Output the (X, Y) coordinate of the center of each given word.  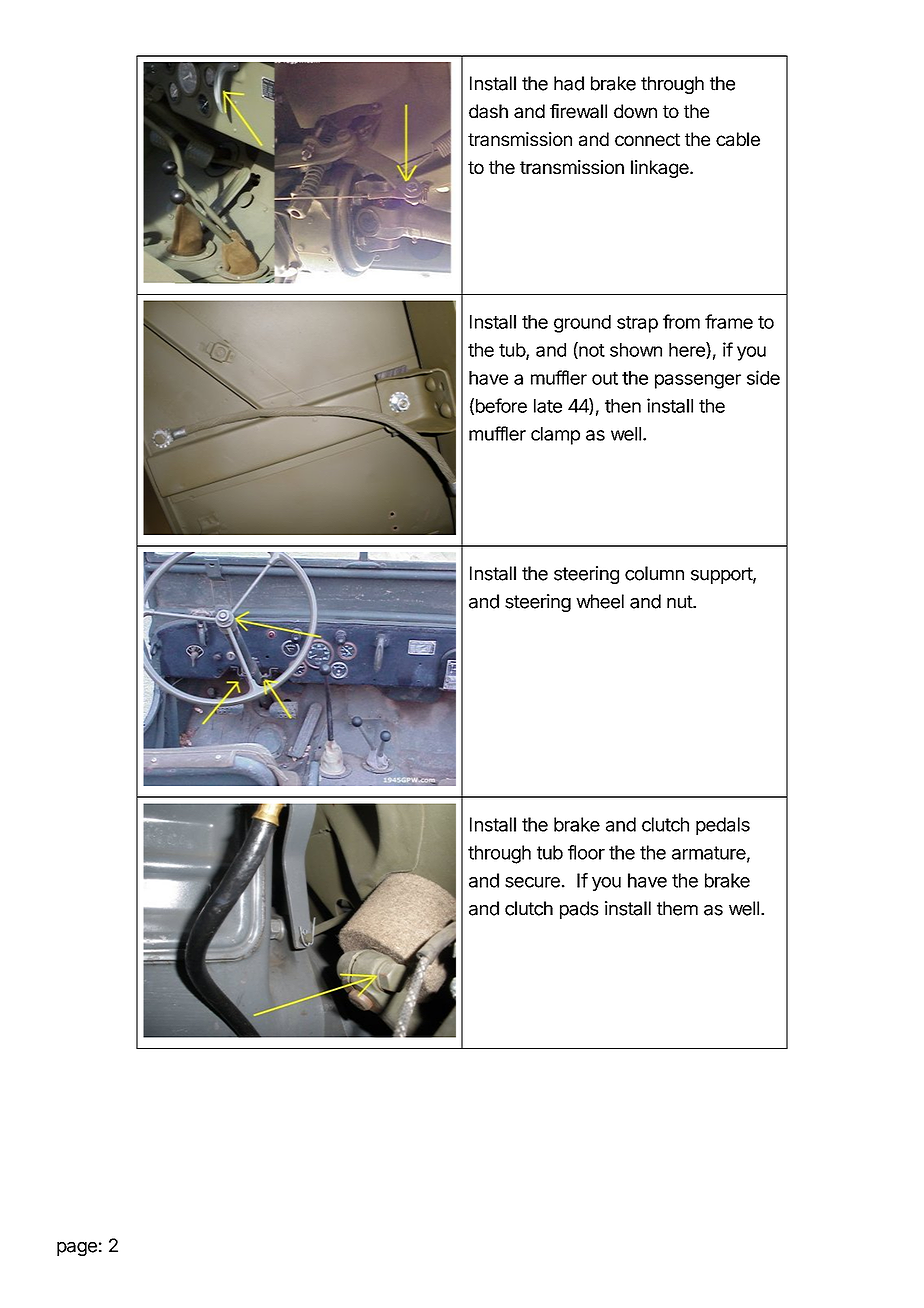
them (677, 908)
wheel (600, 601)
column (654, 573)
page (77, 1249)
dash (488, 111)
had (569, 83)
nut (680, 602)
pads (579, 910)
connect (647, 139)
